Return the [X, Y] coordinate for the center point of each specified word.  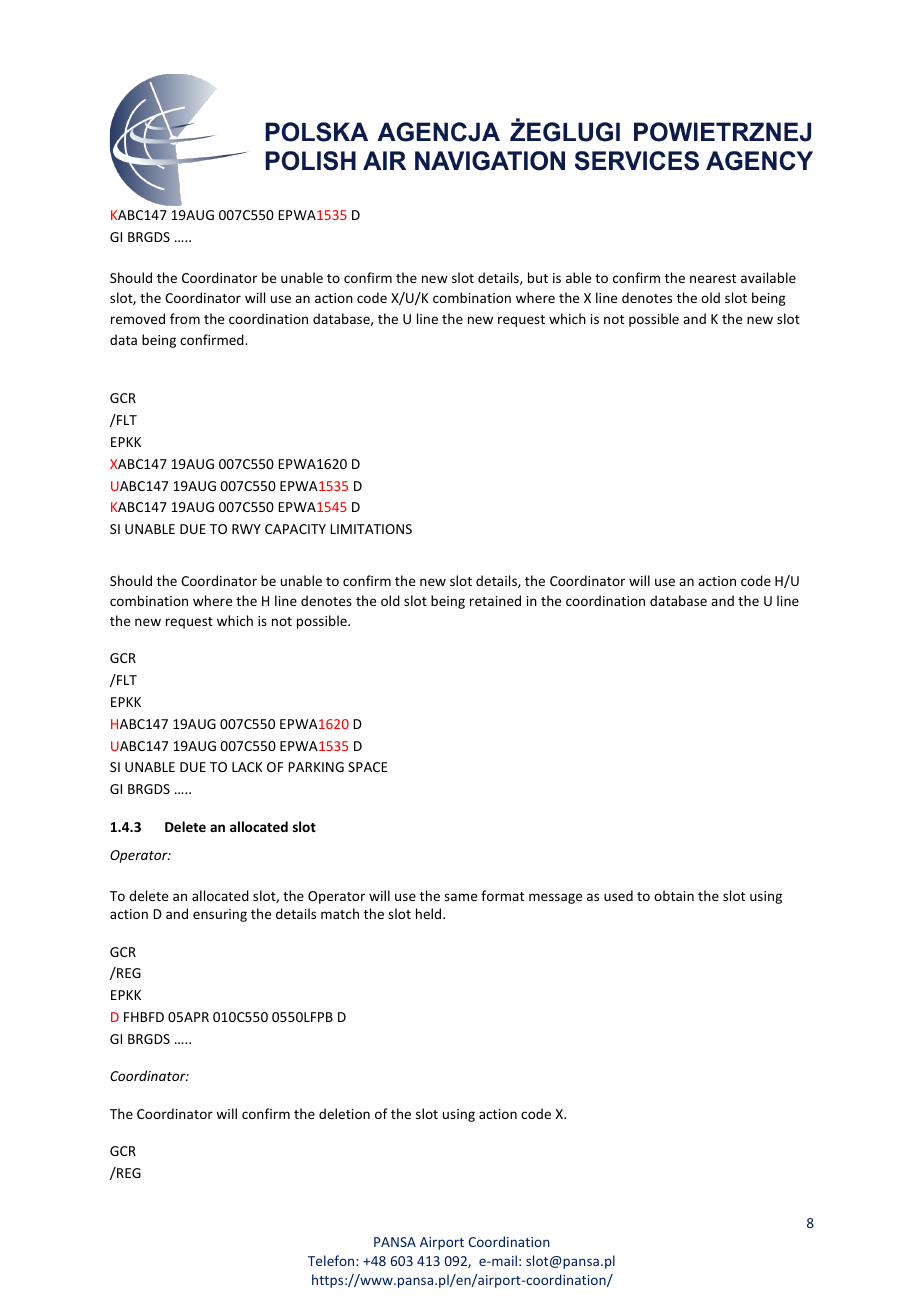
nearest [713, 278]
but [538, 277]
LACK [247, 767]
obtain [674, 895]
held [430, 913]
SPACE [368, 767]
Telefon [332, 1260]
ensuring [220, 915]
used [618, 895]
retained [495, 600]
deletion [344, 1113]
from [185, 318]
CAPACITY [295, 529]
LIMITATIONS [371, 529]
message [555, 898]
